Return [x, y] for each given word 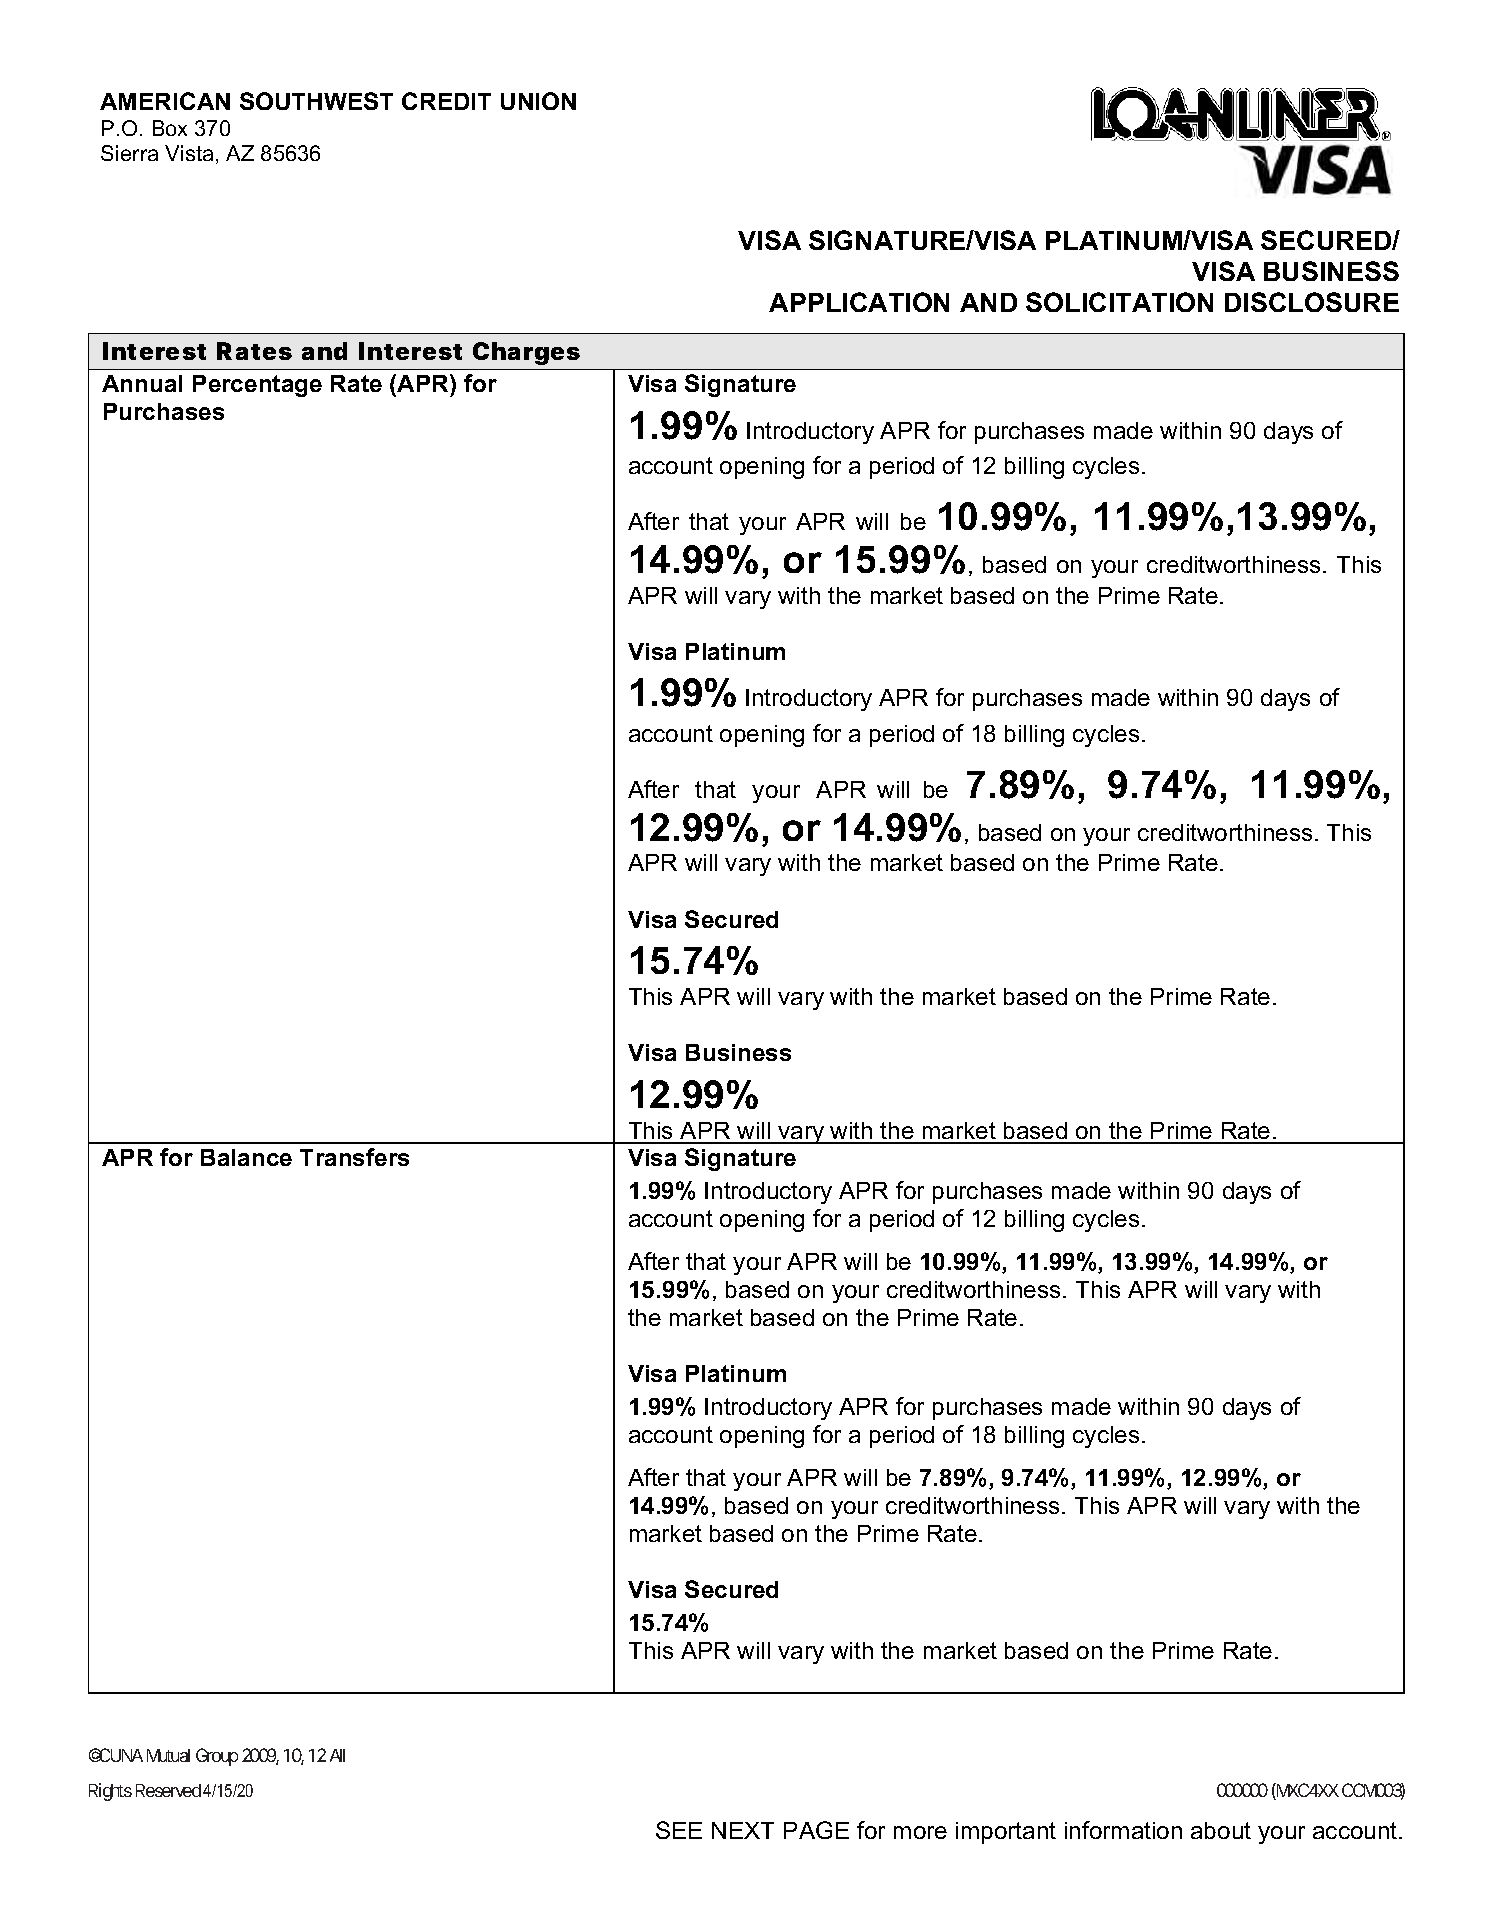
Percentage [257, 386]
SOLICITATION [1119, 302]
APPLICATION [859, 302]
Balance [246, 1157]
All [337, 1755]
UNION [538, 101]
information [1123, 1830]
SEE [679, 1830]
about [1221, 1830]
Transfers [354, 1157]
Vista [189, 153]
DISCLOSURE [1312, 302]
